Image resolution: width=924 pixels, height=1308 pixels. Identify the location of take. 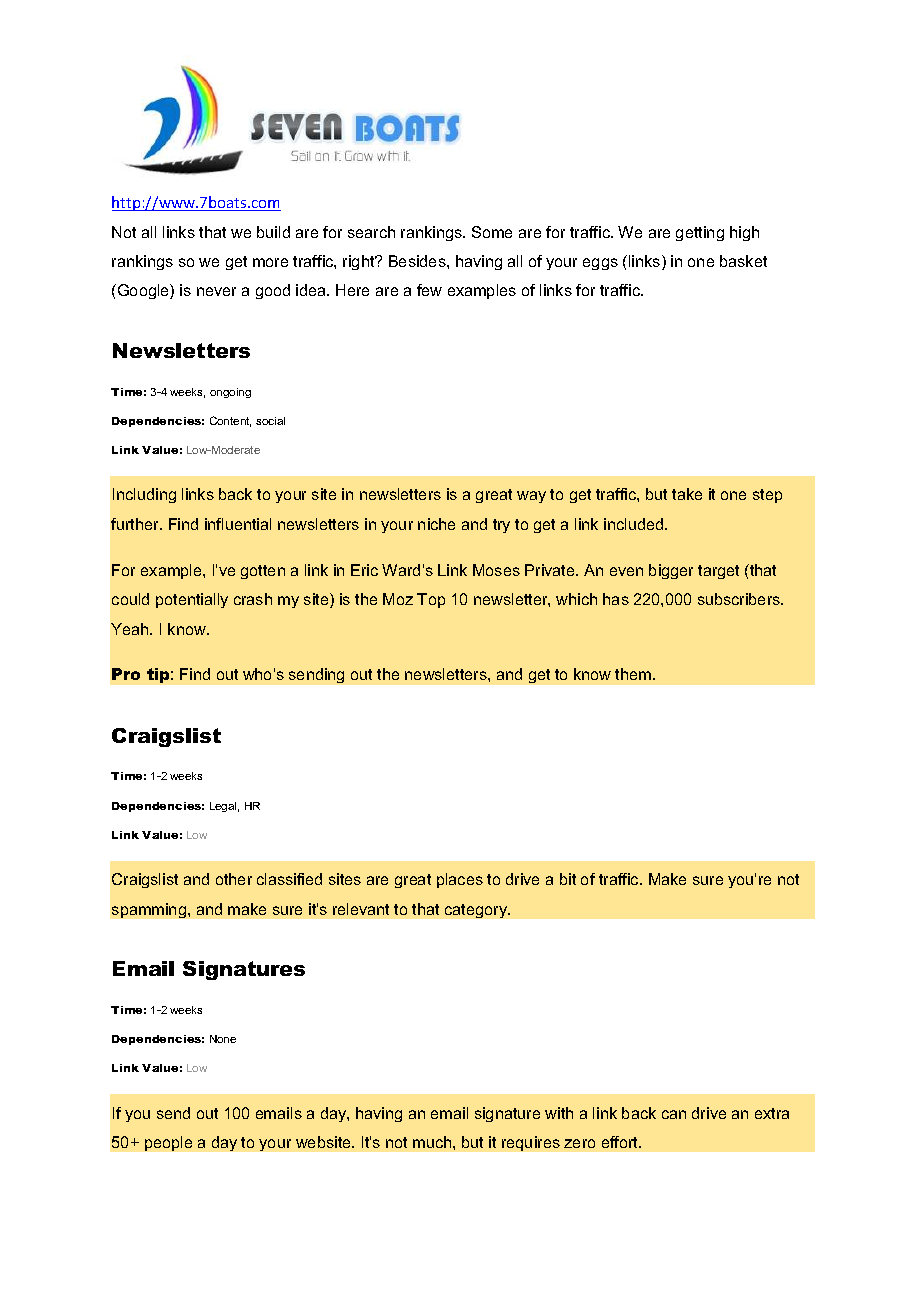
(687, 494).
